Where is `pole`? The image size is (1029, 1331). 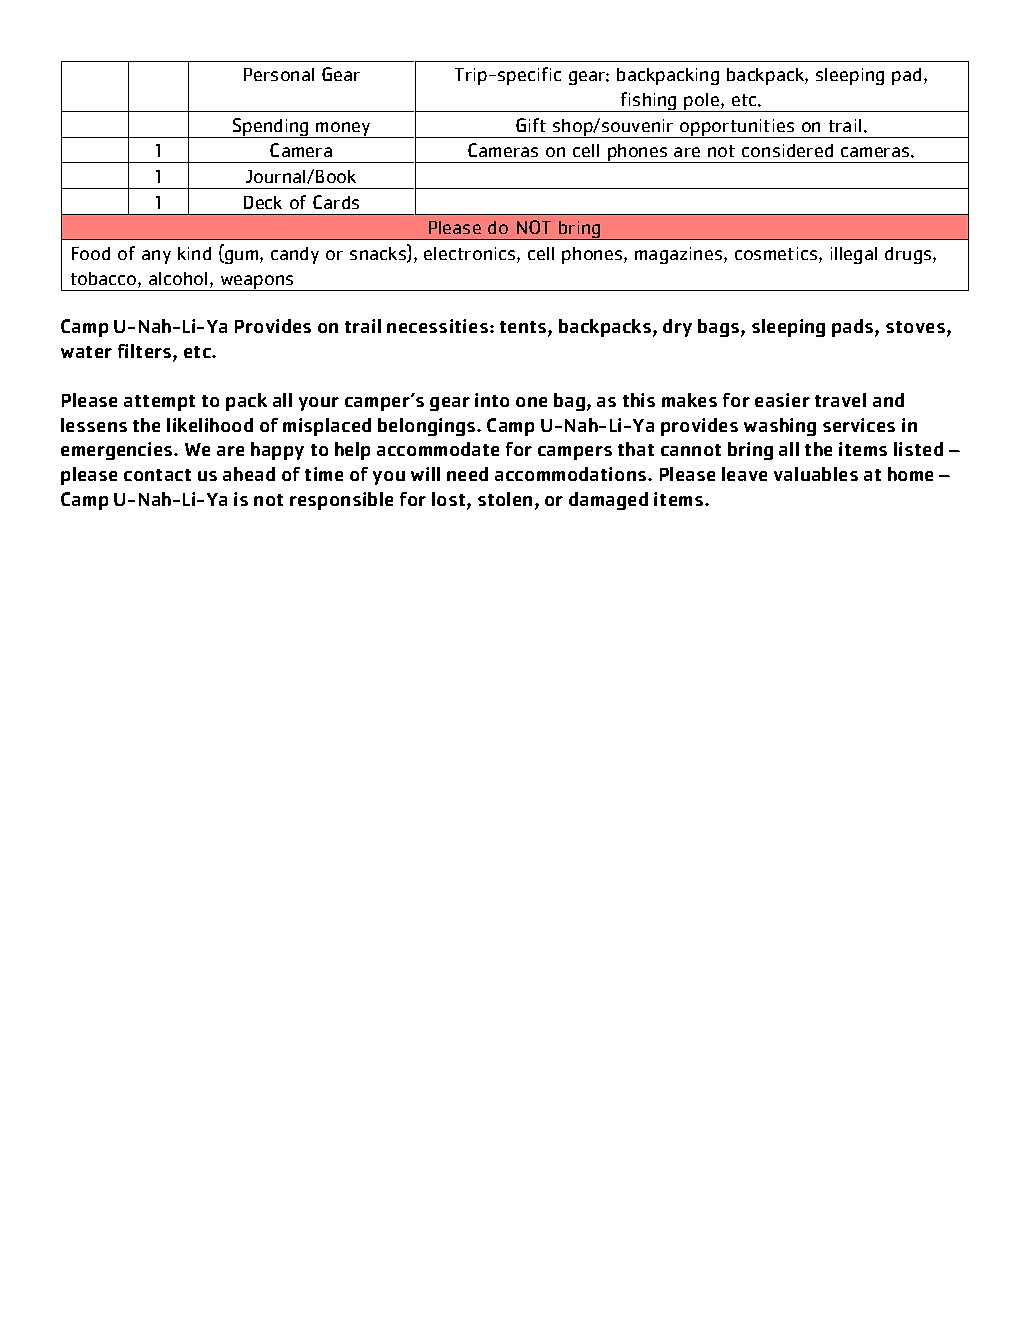 pole is located at coordinates (702, 102).
